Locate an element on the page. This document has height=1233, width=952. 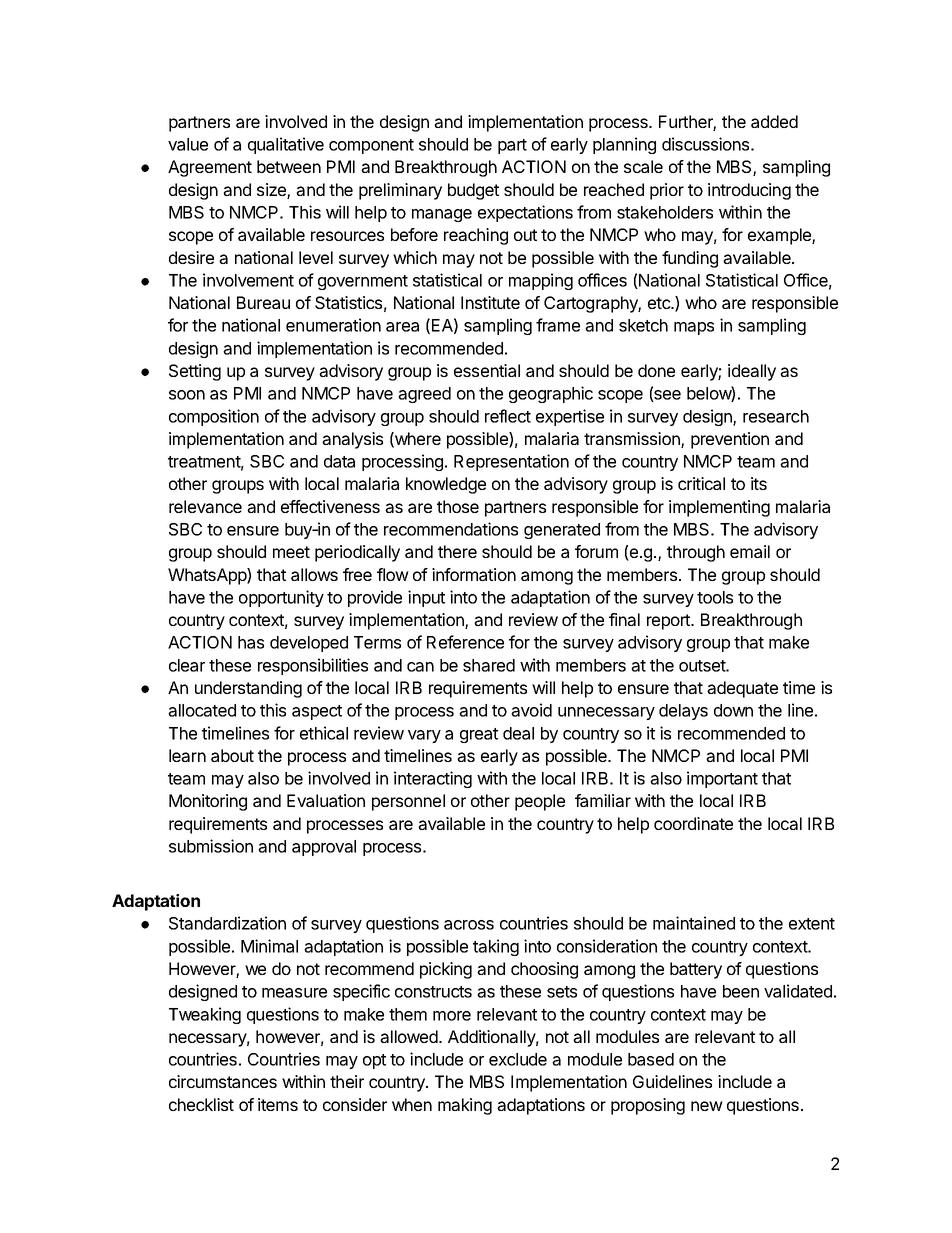
qualitative is located at coordinates (286, 145).
